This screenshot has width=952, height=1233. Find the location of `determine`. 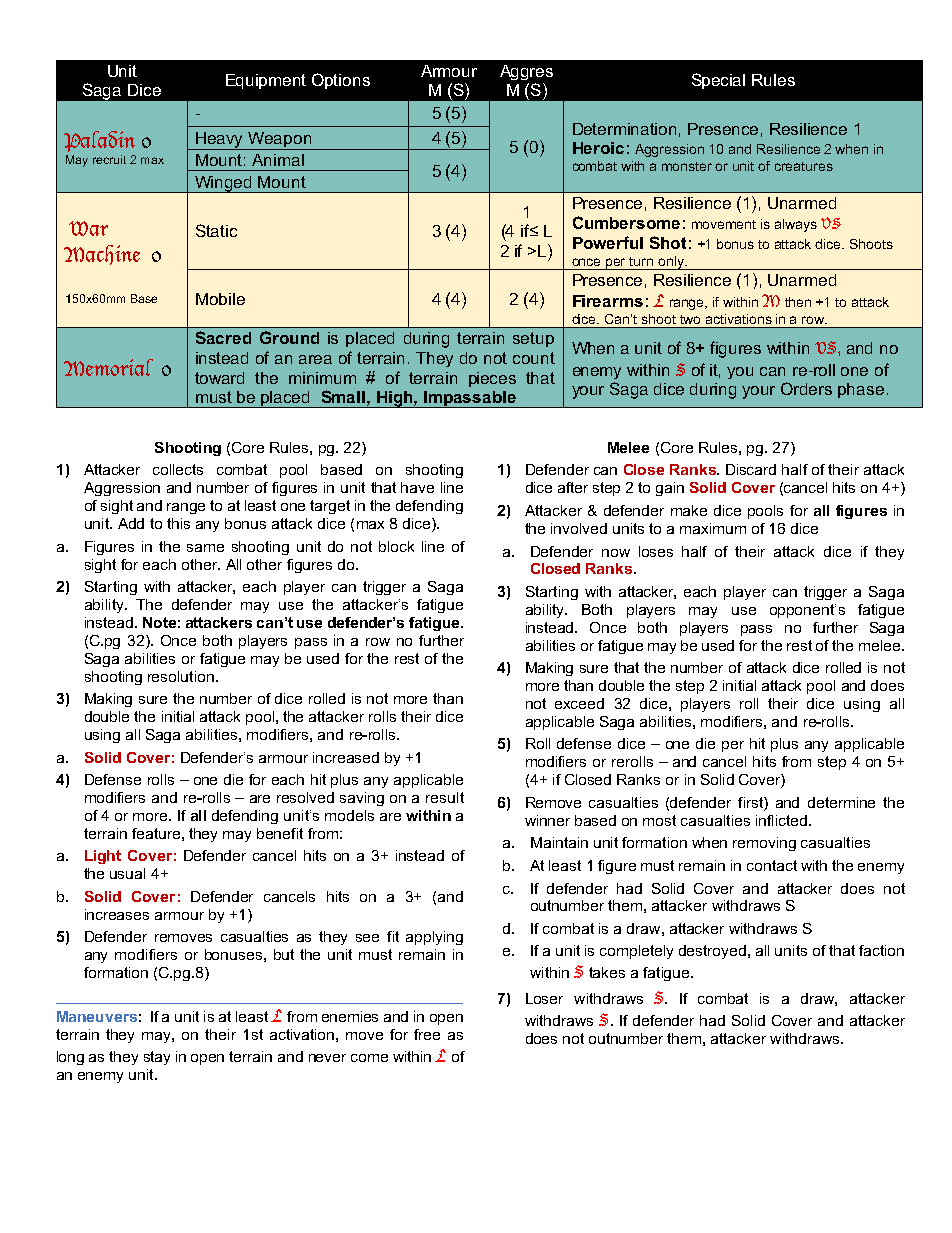

determine is located at coordinates (841, 802).
